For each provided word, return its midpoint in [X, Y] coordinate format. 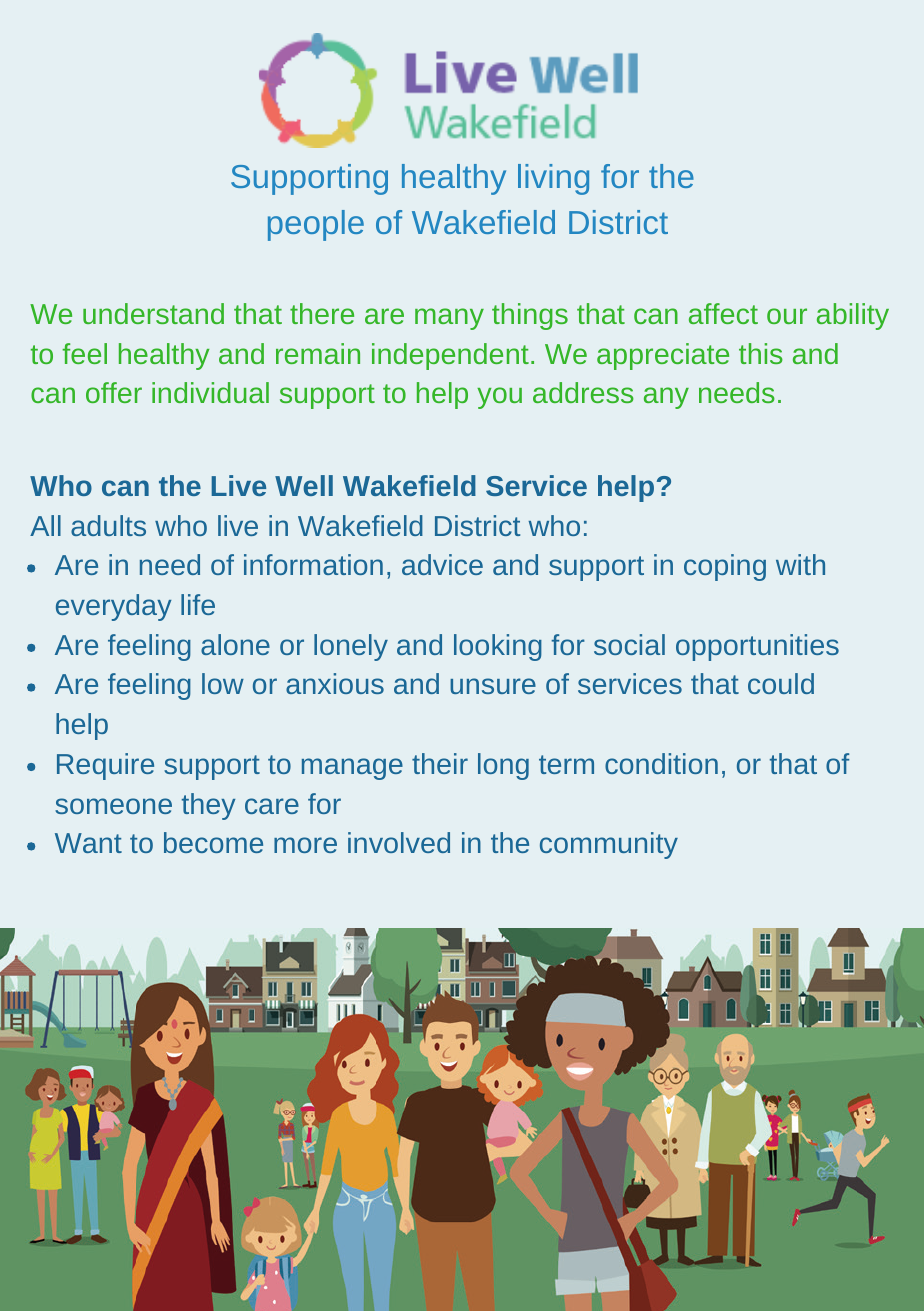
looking [498, 647]
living [553, 179]
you [499, 398]
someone [113, 806]
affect [723, 313]
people [316, 225]
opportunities [757, 647]
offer [114, 392]
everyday [113, 607]
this [761, 353]
